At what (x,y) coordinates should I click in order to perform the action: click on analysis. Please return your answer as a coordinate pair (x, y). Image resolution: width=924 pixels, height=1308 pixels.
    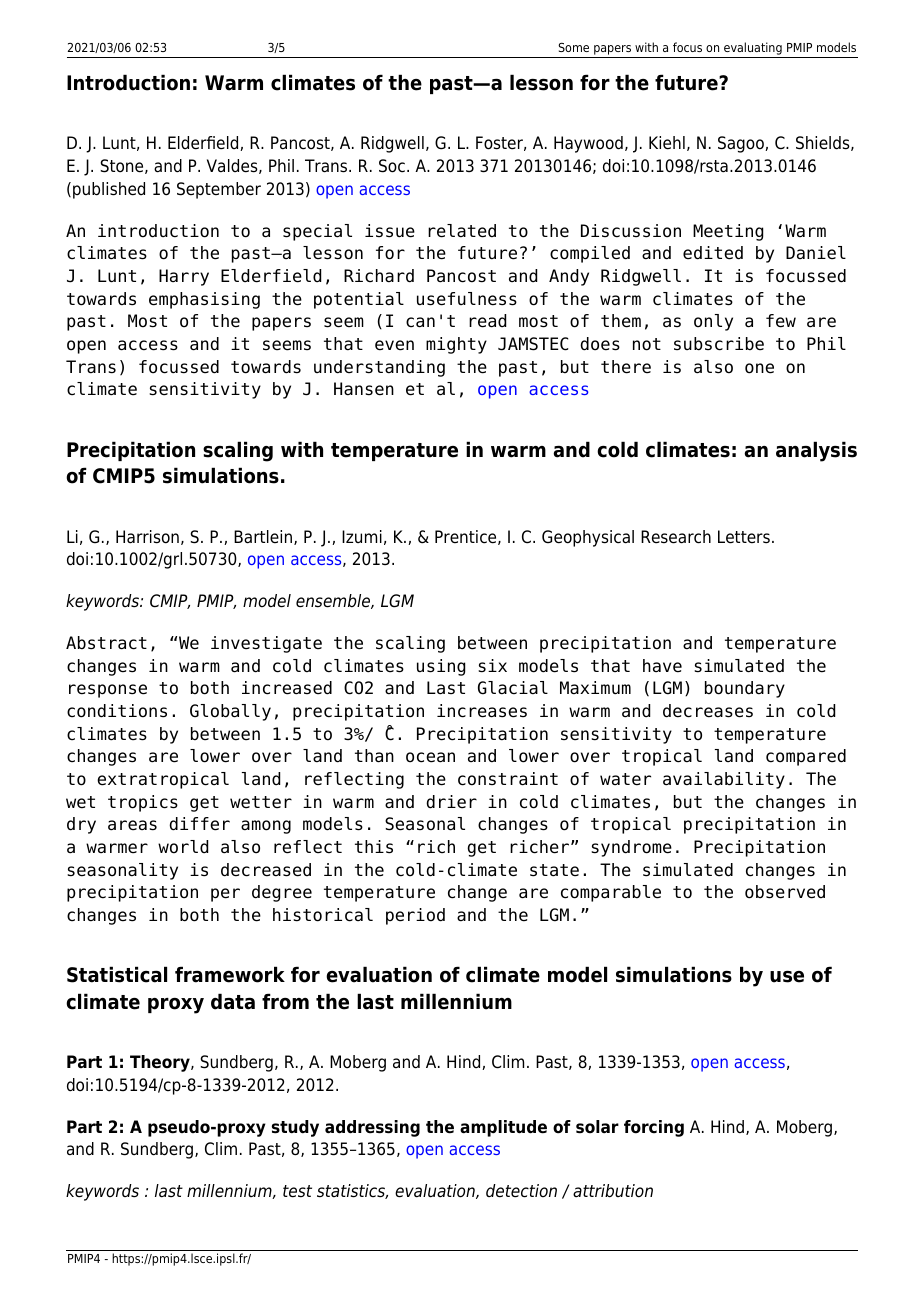
    Looking at the image, I should click on (816, 451).
